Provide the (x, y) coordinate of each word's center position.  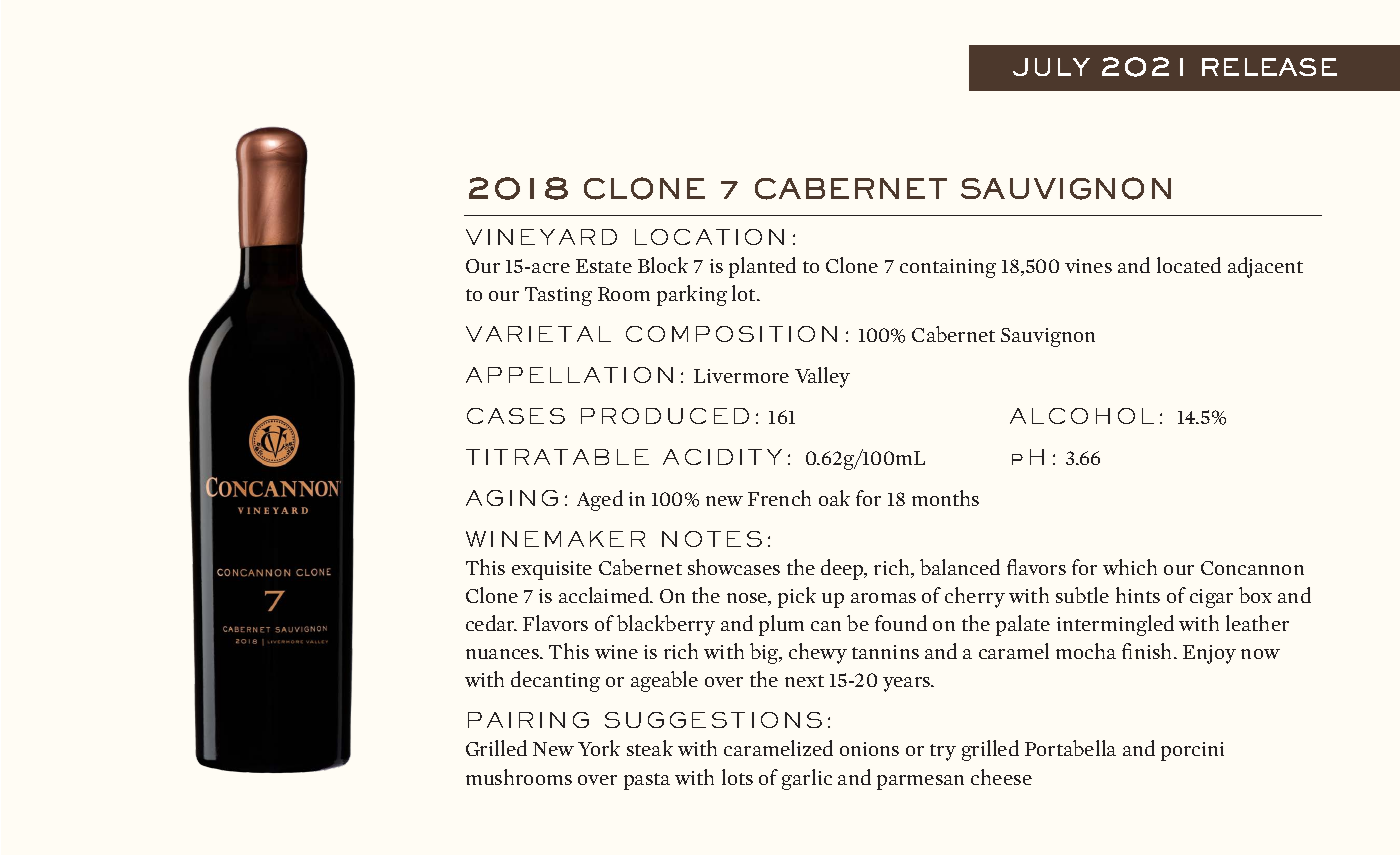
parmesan (920, 782)
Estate (604, 266)
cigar (1211, 598)
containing (948, 268)
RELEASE (1269, 67)
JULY (1051, 67)
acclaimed (605, 595)
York (599, 748)
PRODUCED (665, 416)
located (1189, 265)
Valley (822, 377)
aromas (883, 598)
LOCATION (709, 237)
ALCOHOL (1082, 416)
